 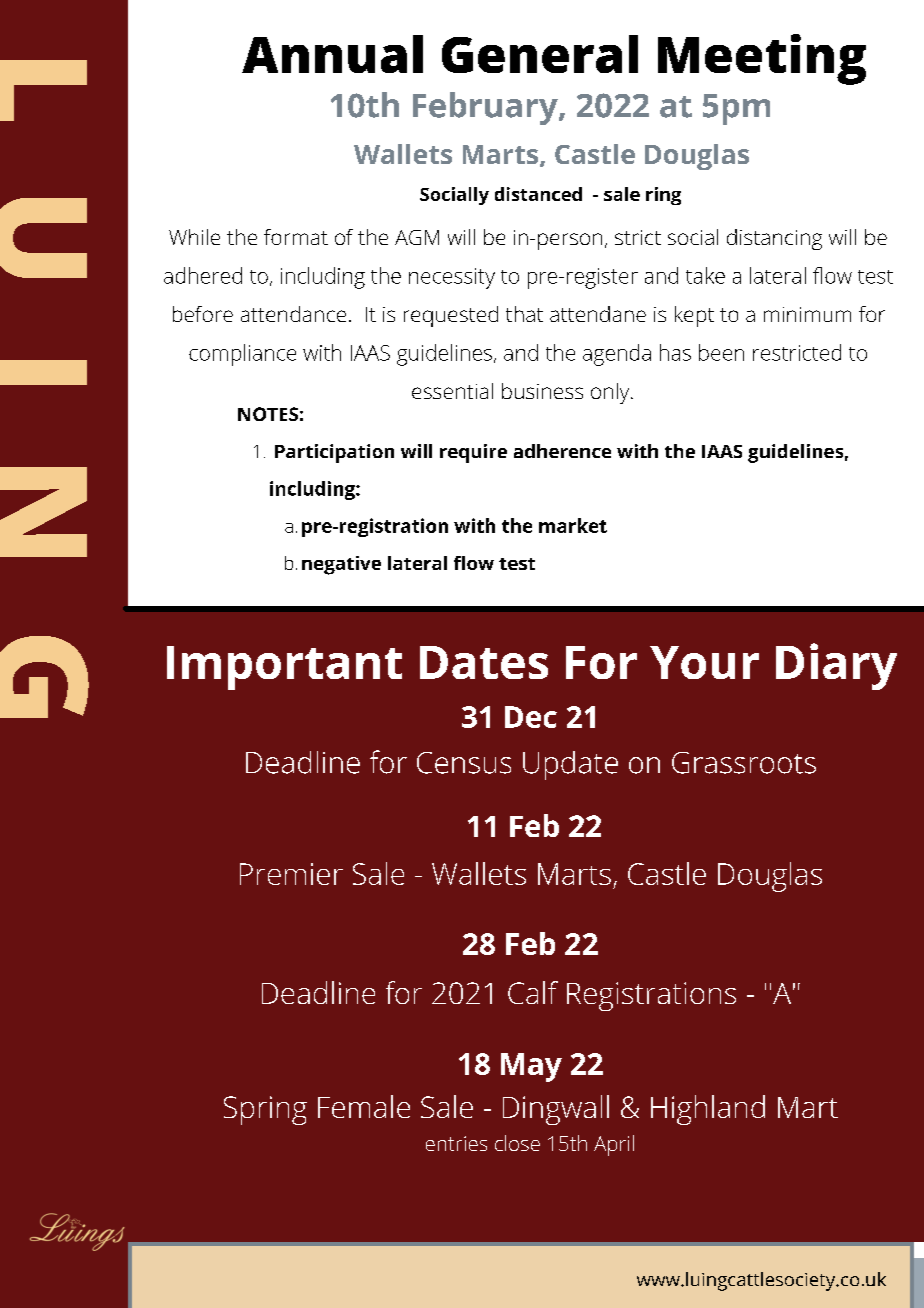 What do you see at coordinates (341, 565) in the screenshot?
I see `negative` at bounding box center [341, 565].
